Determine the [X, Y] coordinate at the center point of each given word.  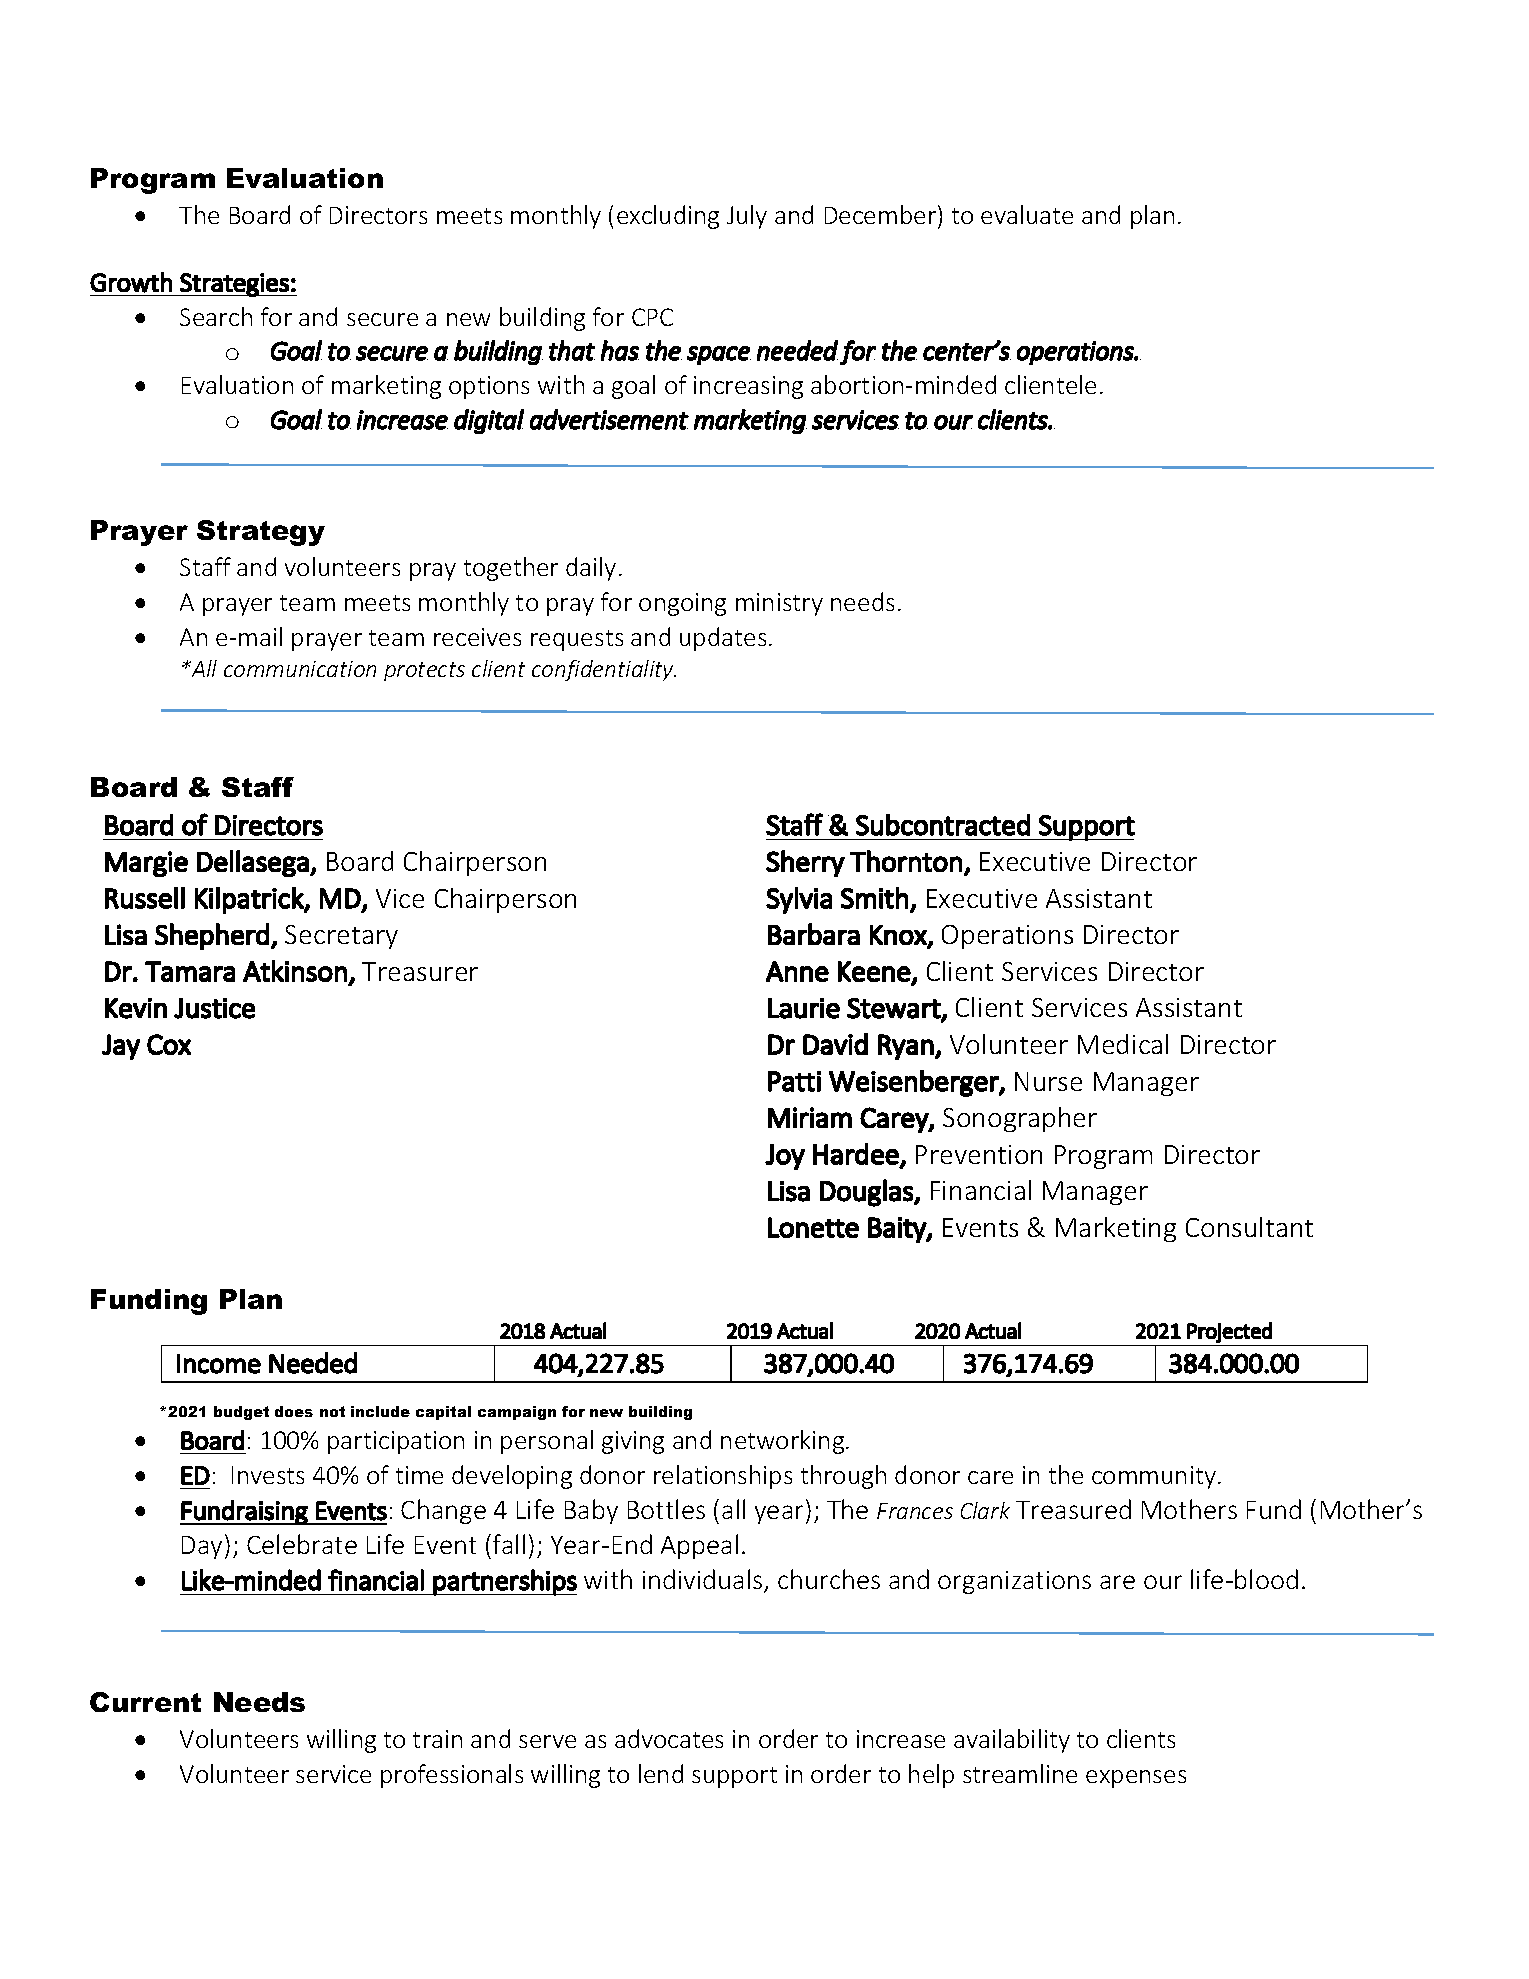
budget [241, 1413]
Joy [785, 1157]
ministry [779, 604]
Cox [169, 1044]
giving [633, 1442]
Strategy [261, 533]
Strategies [234, 285]
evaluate [1027, 214]
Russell [145, 898]
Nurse [1048, 1081]
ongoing [682, 604]
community [1154, 1477]
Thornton [906, 861]
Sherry [805, 863]
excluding [668, 217]
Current [145, 1702]
